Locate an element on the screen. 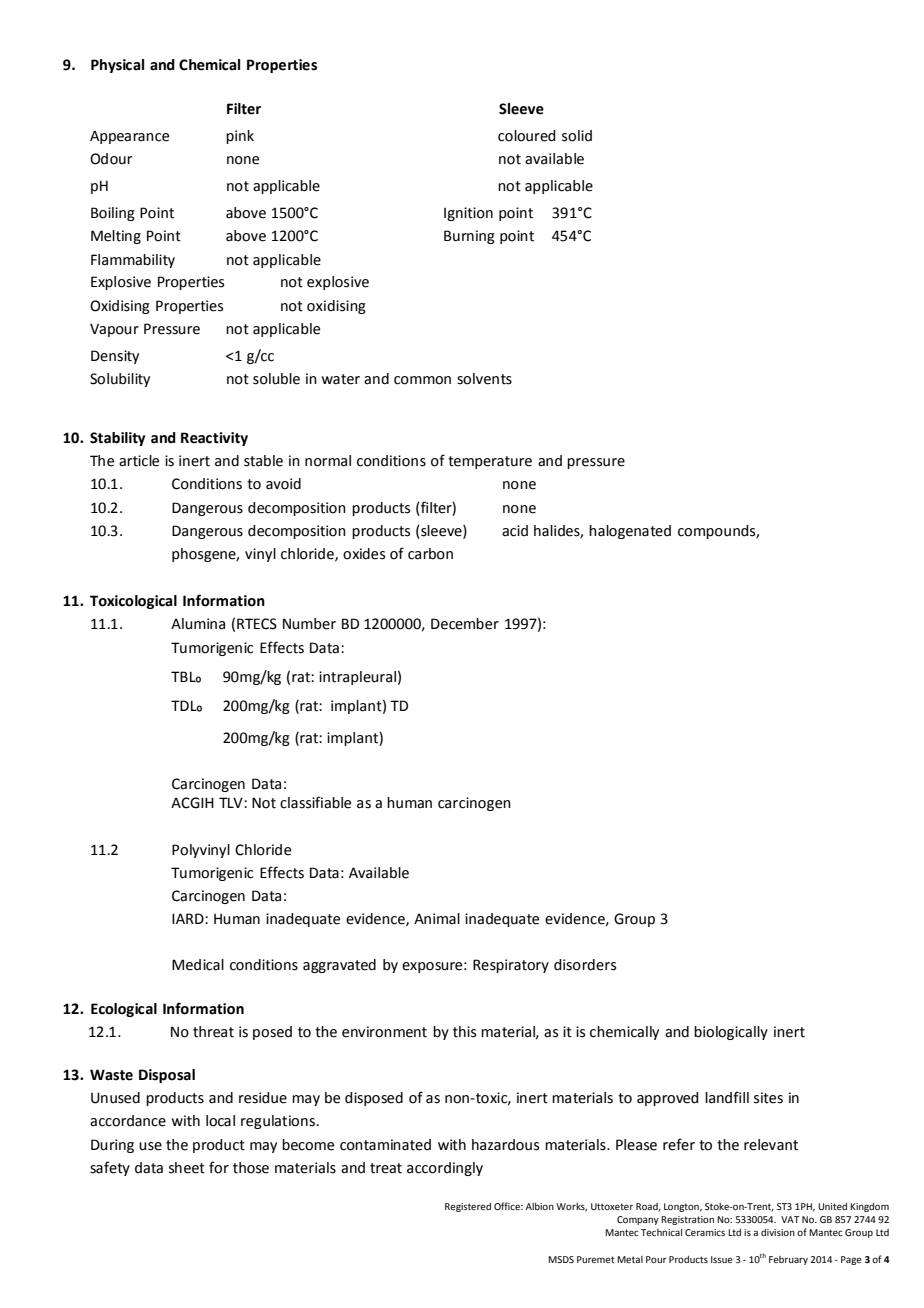 This screenshot has width=924, height=1308. Reactivity is located at coordinates (214, 439).
